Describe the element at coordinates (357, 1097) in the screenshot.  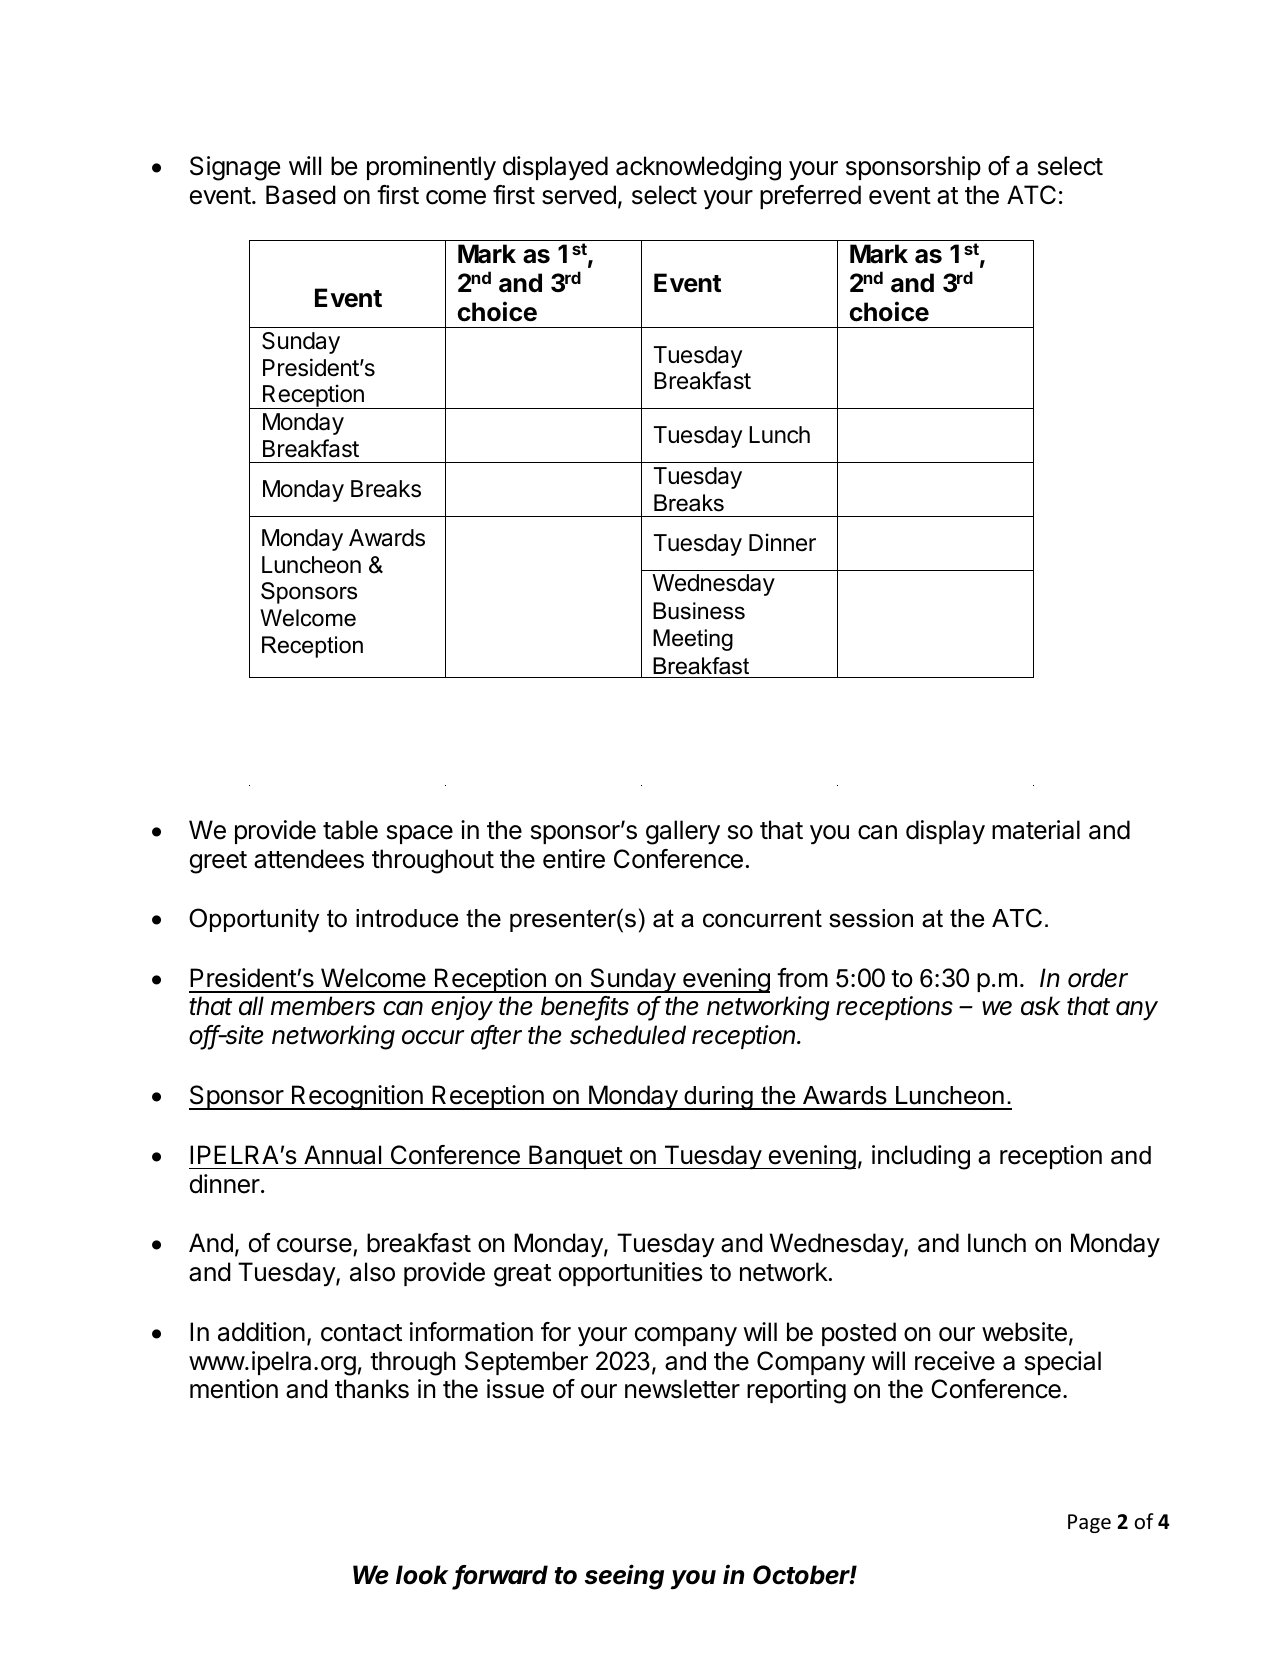
I see `Recognition` at that location.
